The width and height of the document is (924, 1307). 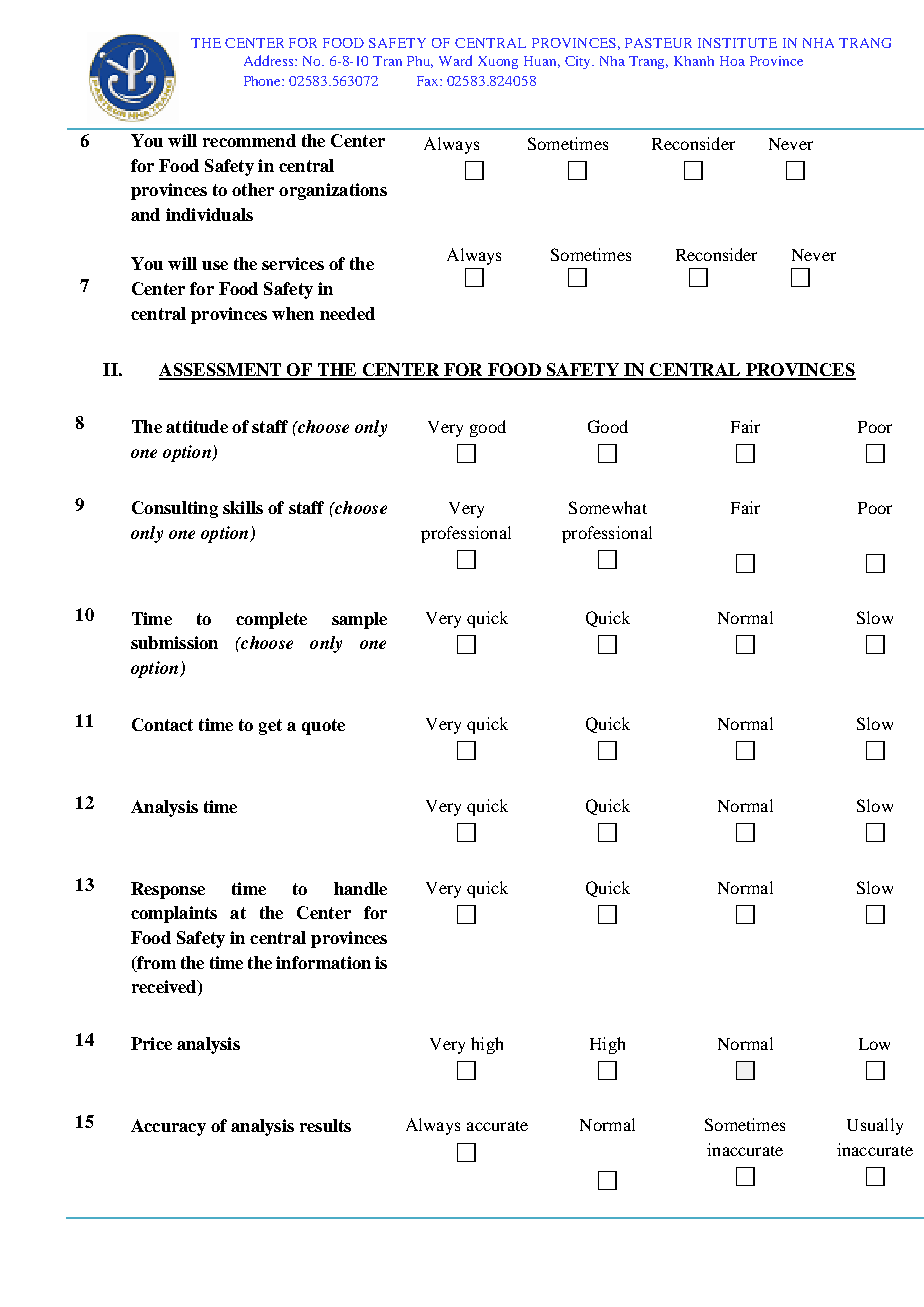 I want to click on needed, so click(x=347, y=313).
